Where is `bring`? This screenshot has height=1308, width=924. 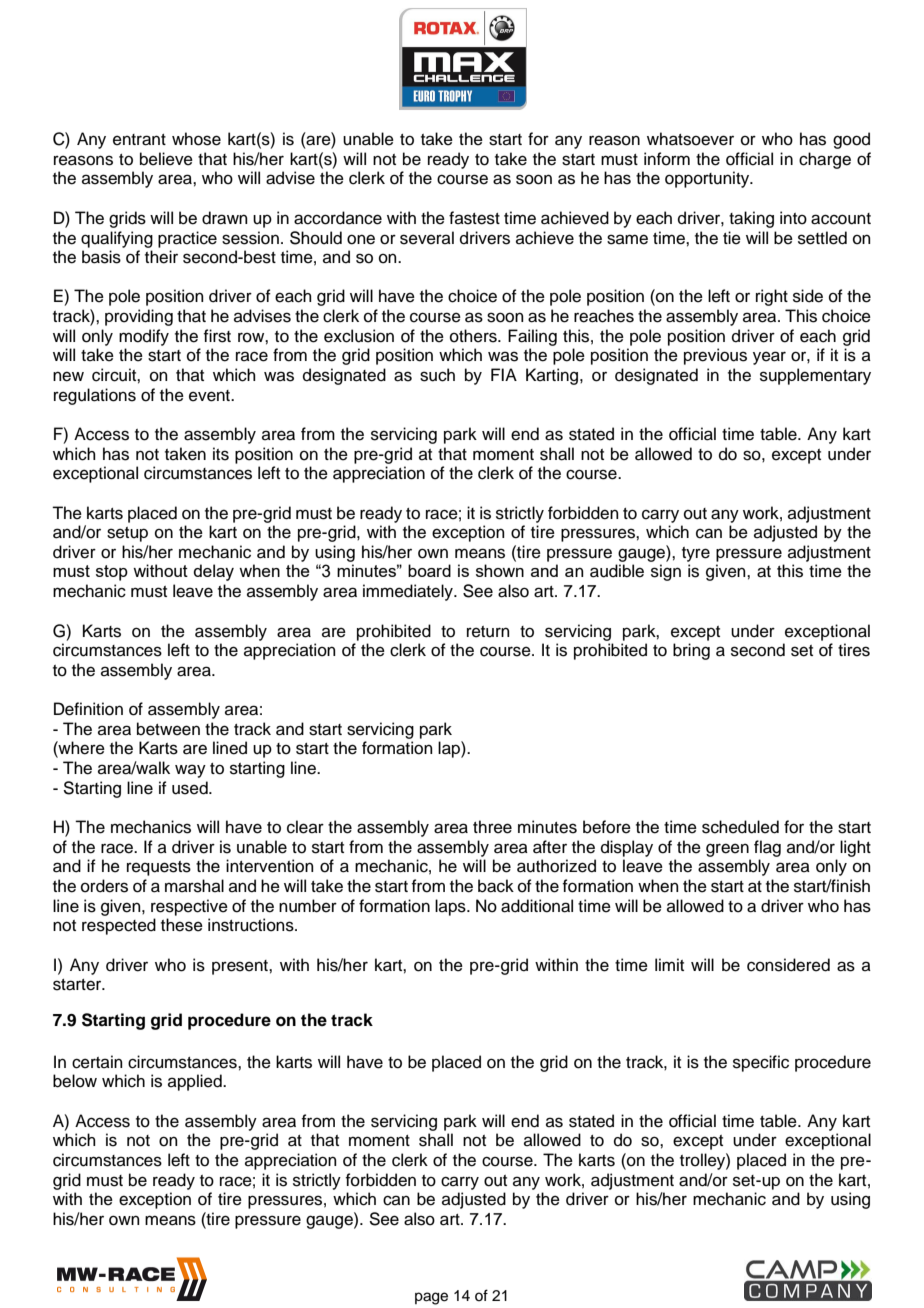 bring is located at coordinates (691, 651).
